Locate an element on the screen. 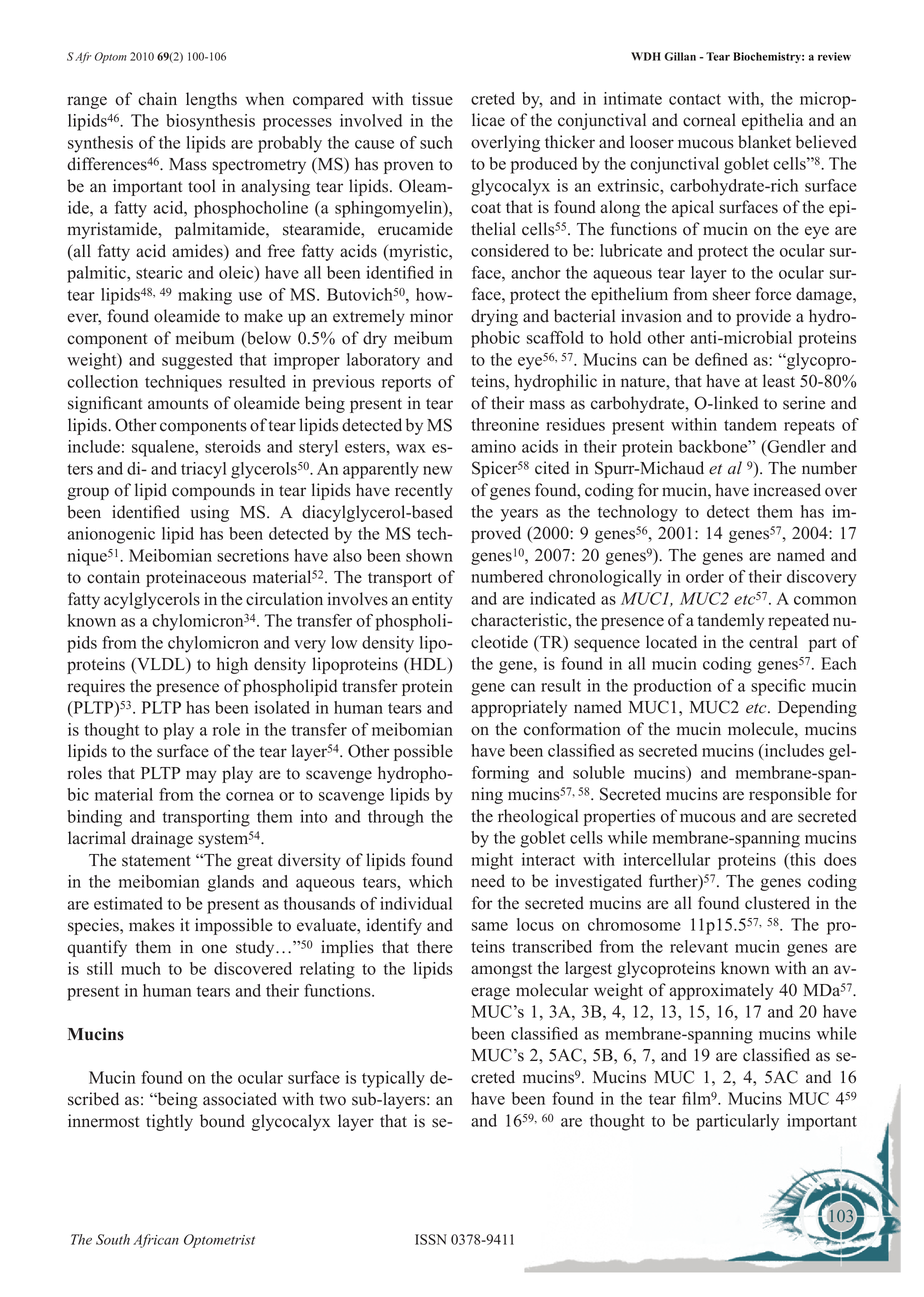 The height and width of the screenshot is (1297, 924). African is located at coordinates (156, 1241).
